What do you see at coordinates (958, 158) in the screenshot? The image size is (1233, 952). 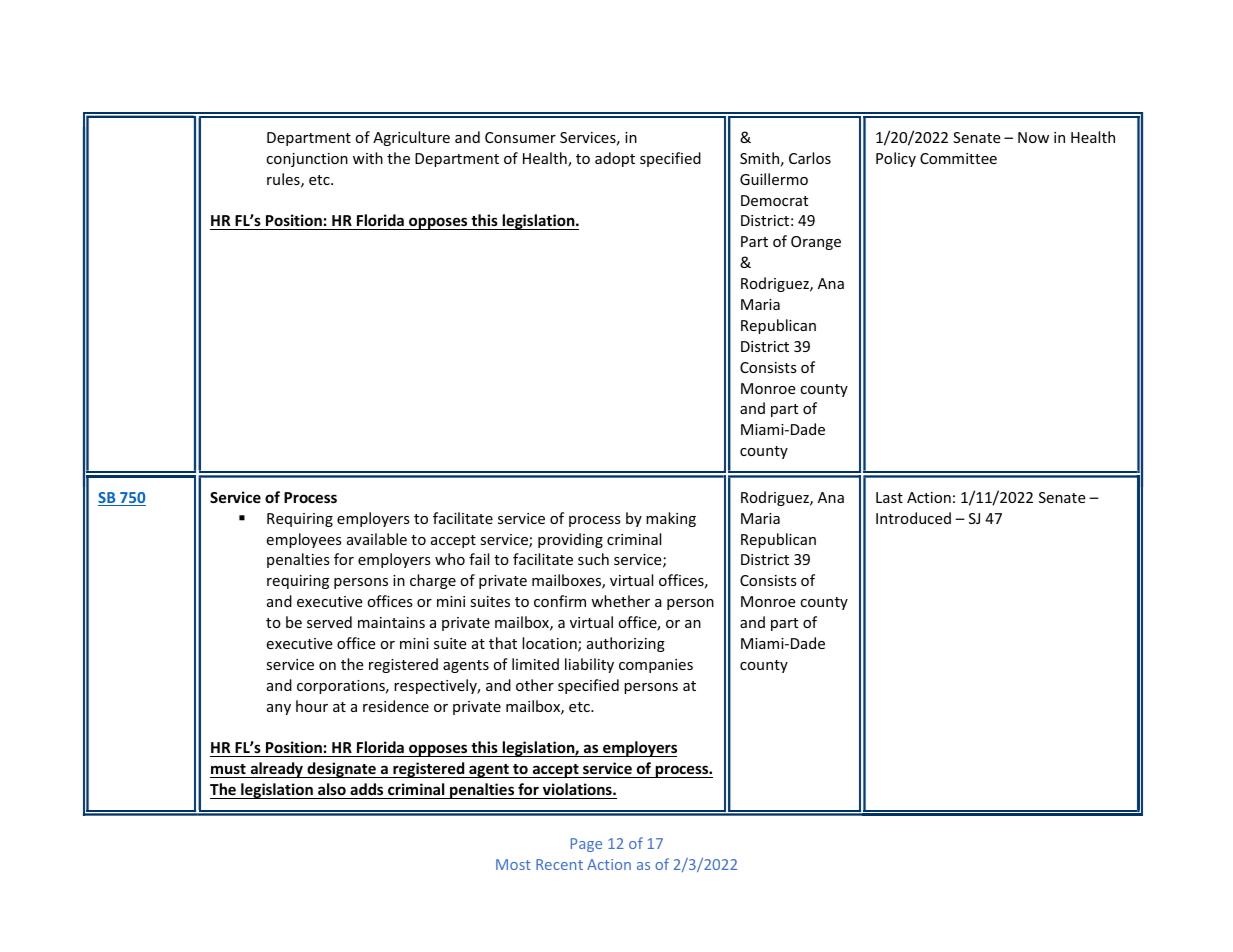 I see `Committee` at bounding box center [958, 158].
